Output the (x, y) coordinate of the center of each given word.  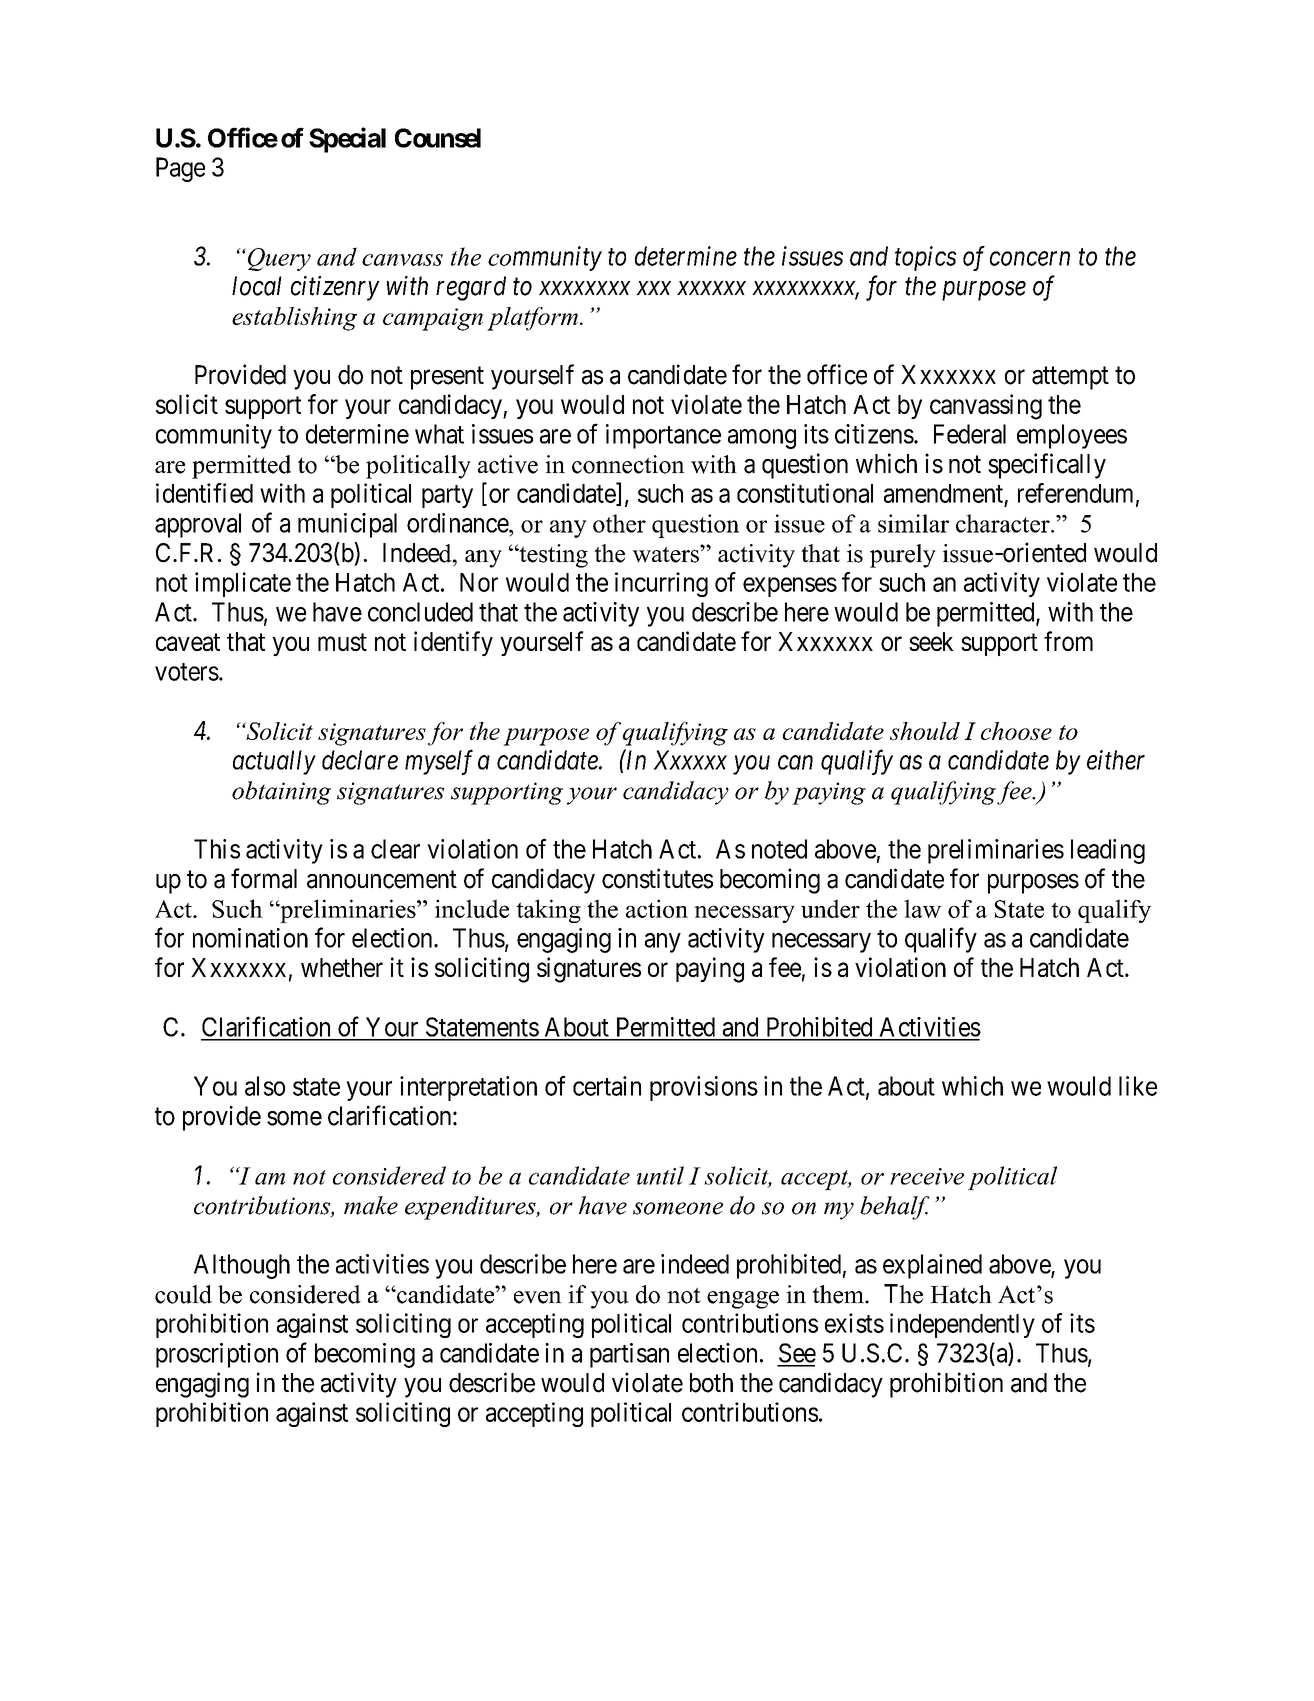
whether (342, 967)
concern (1030, 259)
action (657, 908)
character (1004, 523)
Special (347, 140)
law (922, 908)
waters (666, 554)
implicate (243, 584)
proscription (217, 1355)
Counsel (438, 138)
